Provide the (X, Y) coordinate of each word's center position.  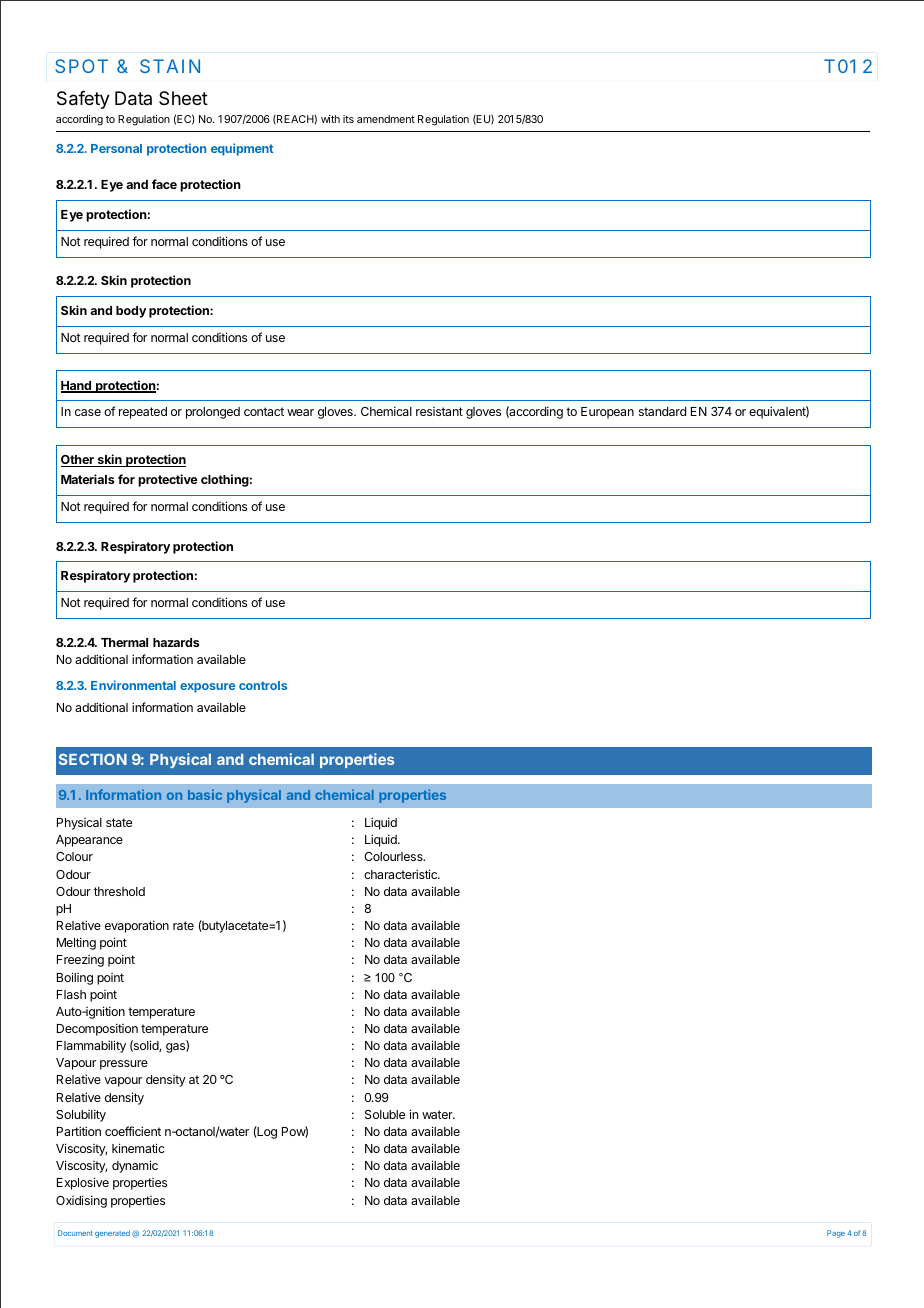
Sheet (183, 98)
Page (836, 1234)
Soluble (385, 1114)
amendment (386, 119)
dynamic (135, 1166)
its (348, 119)
